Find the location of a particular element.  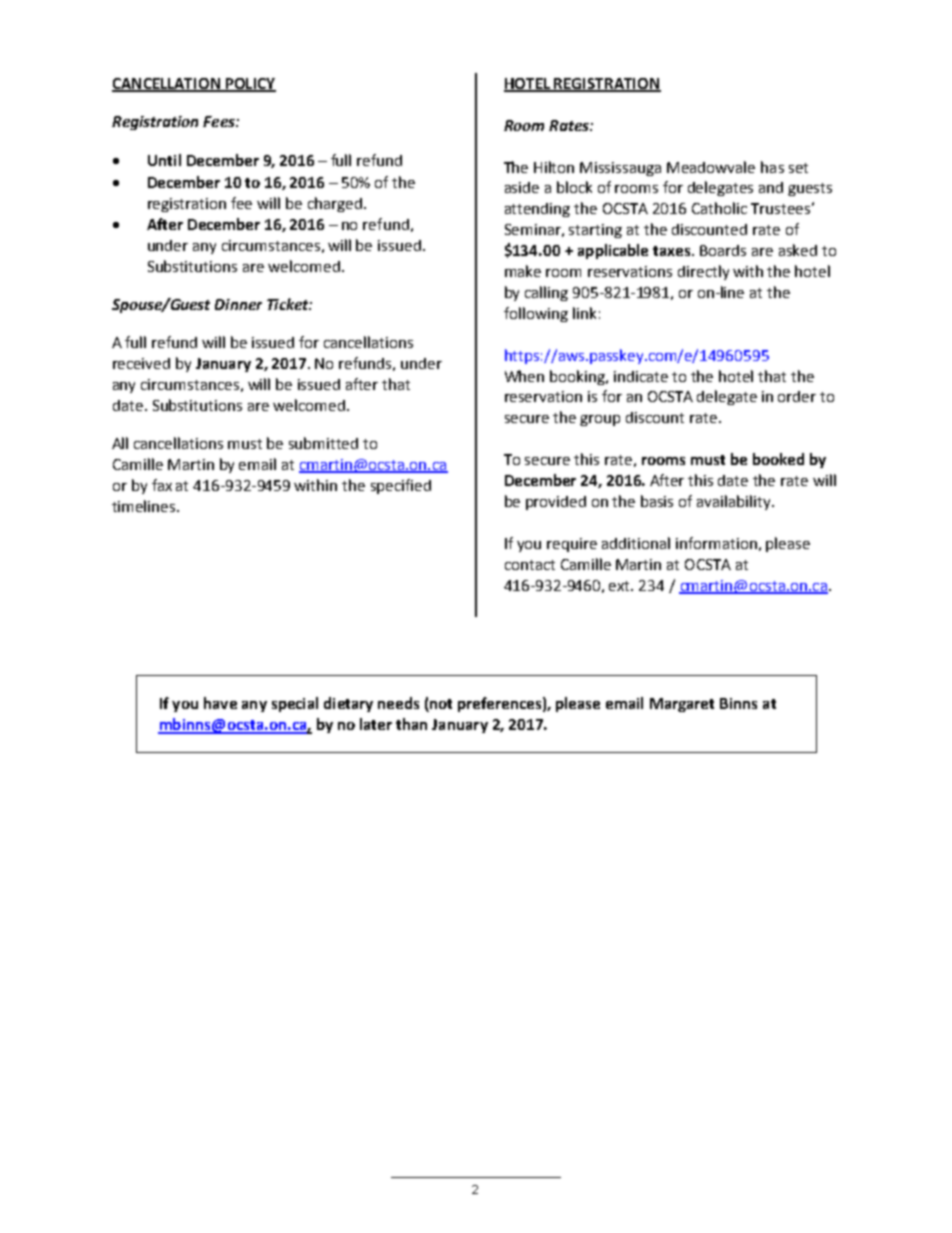

has is located at coordinates (772, 167).
